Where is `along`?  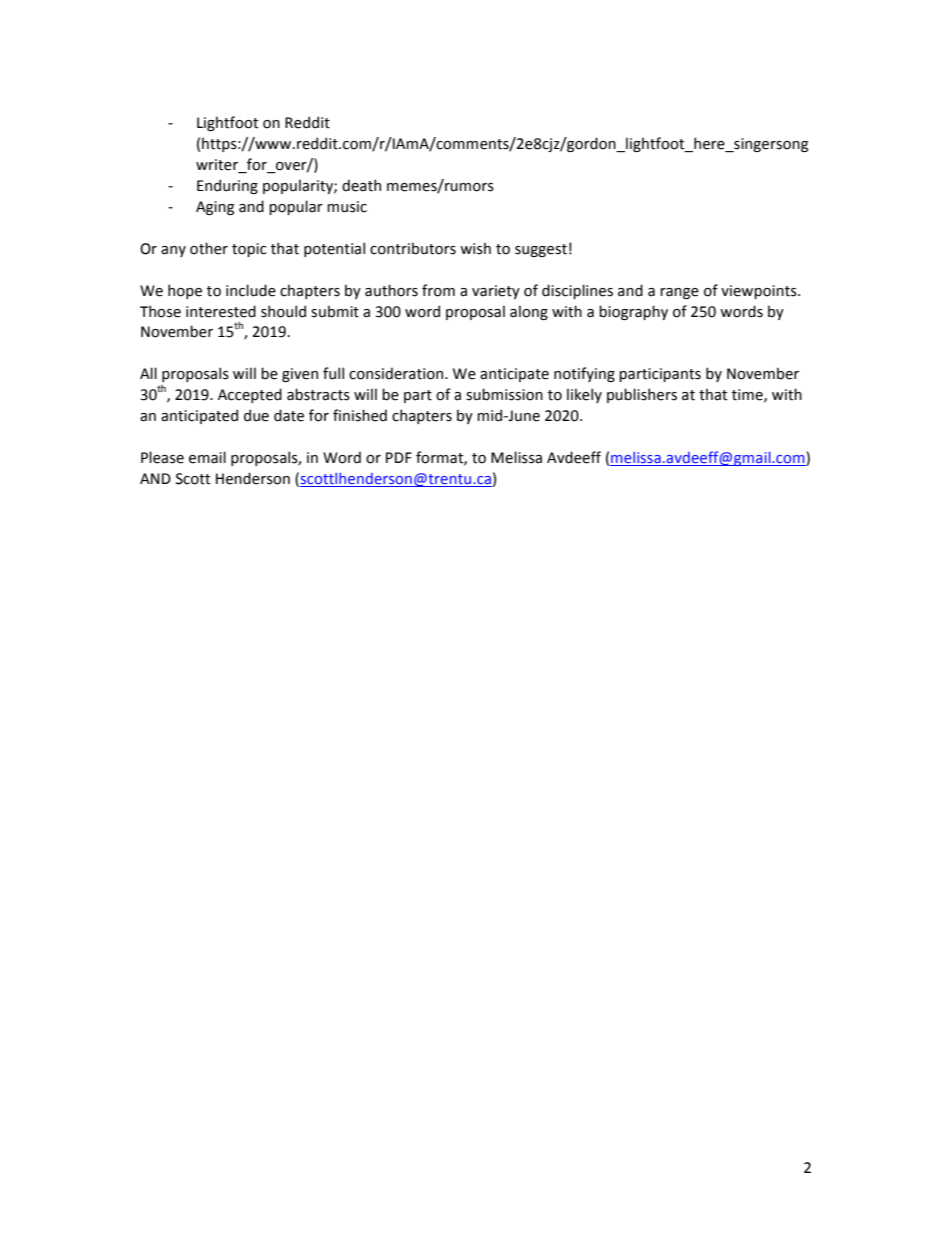 along is located at coordinates (529, 312).
